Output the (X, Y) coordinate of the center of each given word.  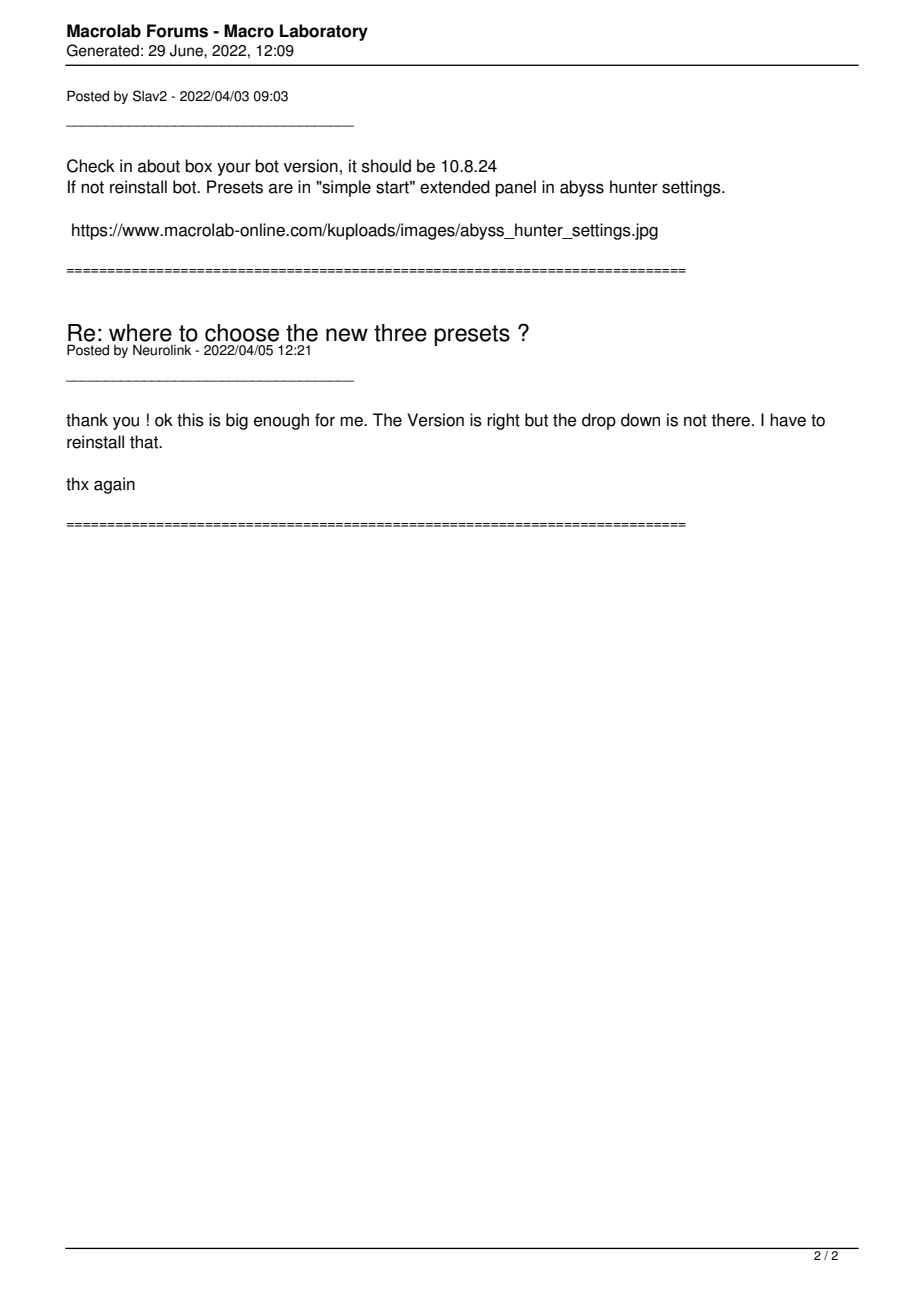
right (503, 421)
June (187, 50)
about (159, 166)
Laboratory (324, 32)
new (347, 335)
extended (455, 187)
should (386, 166)
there (730, 420)
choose (242, 333)
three (400, 333)
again (114, 485)
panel (515, 188)
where (140, 333)
